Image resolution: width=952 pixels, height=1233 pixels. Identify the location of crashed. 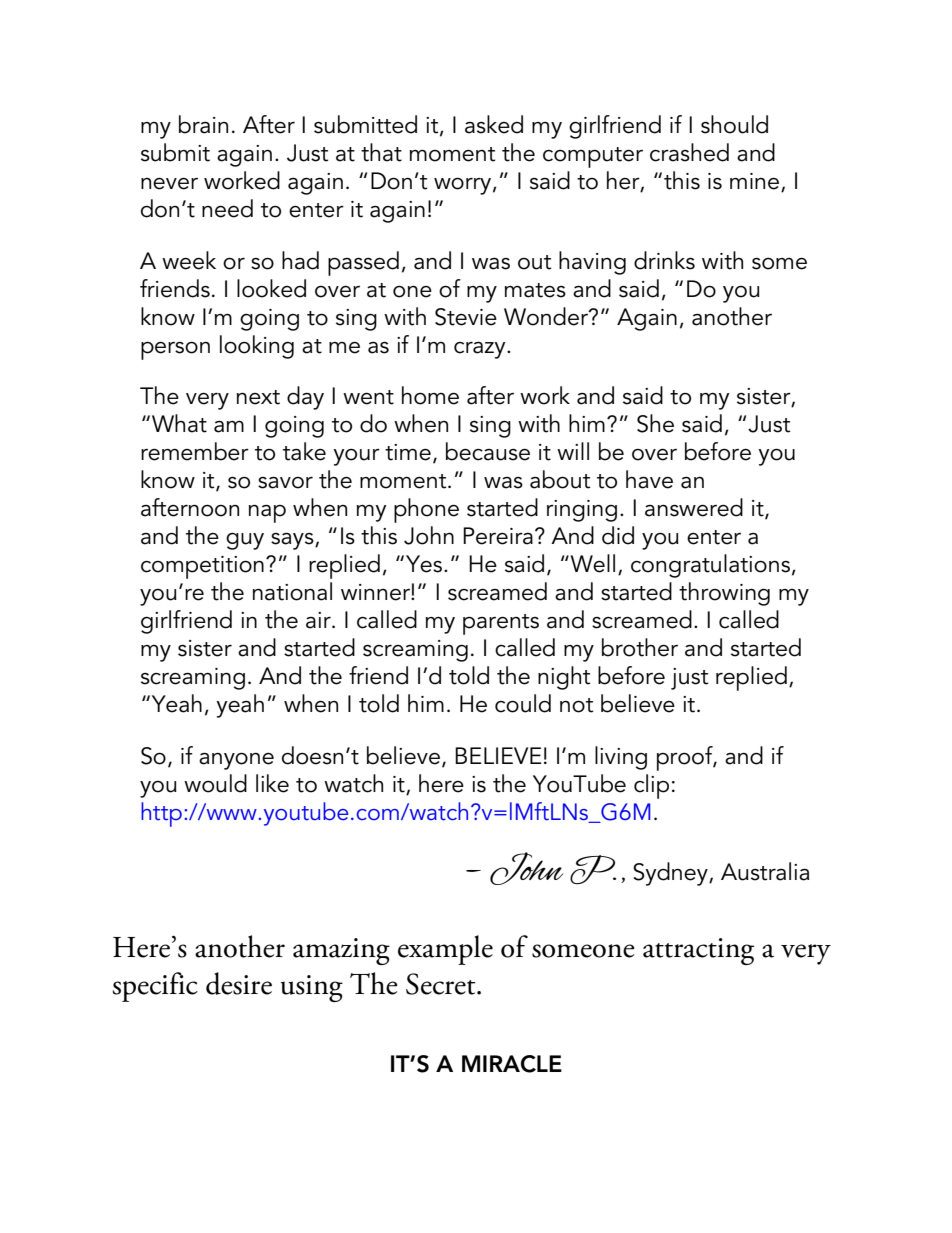
(689, 152).
